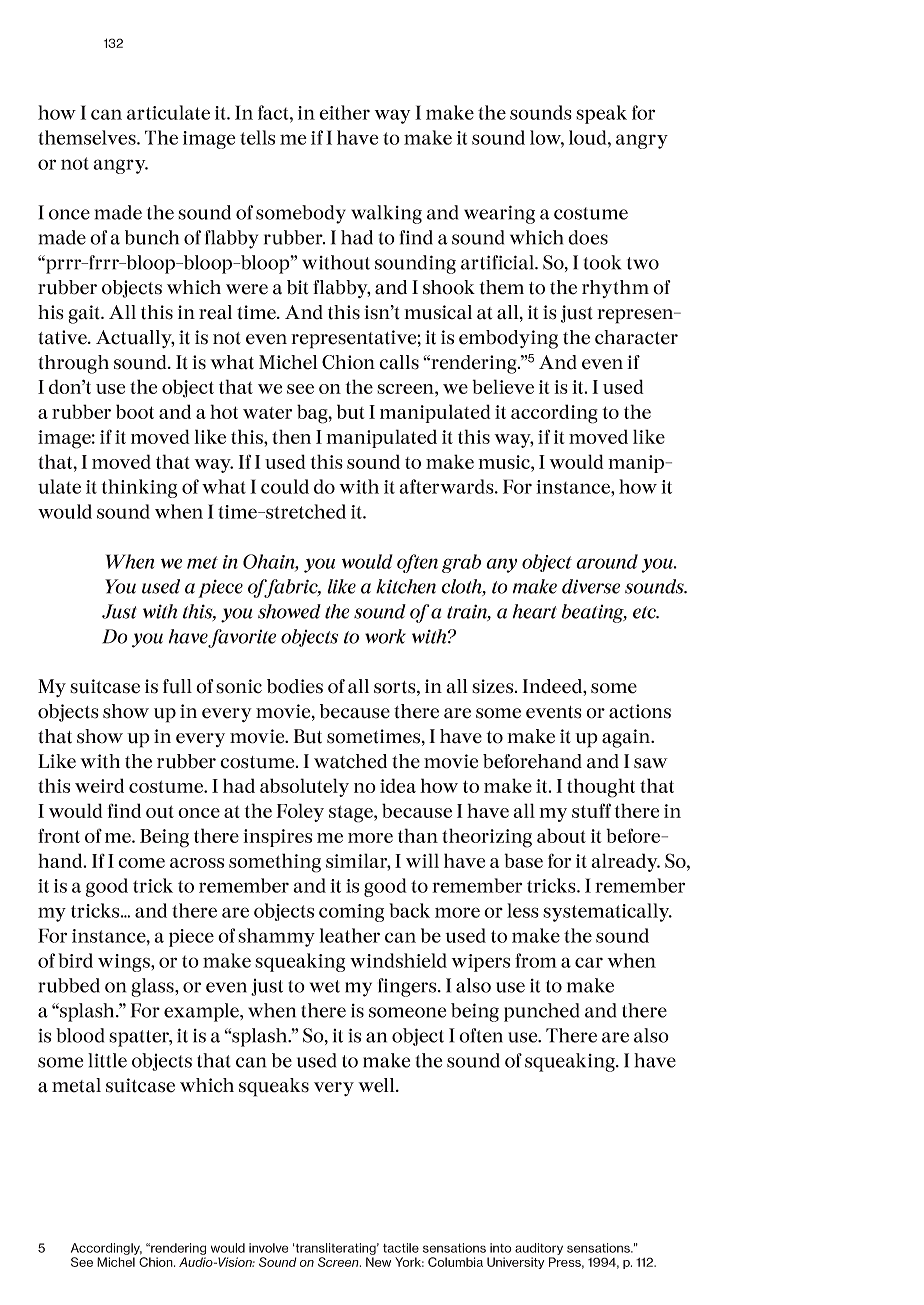 The height and width of the image is (1305, 924). I want to click on could, so click(285, 486).
